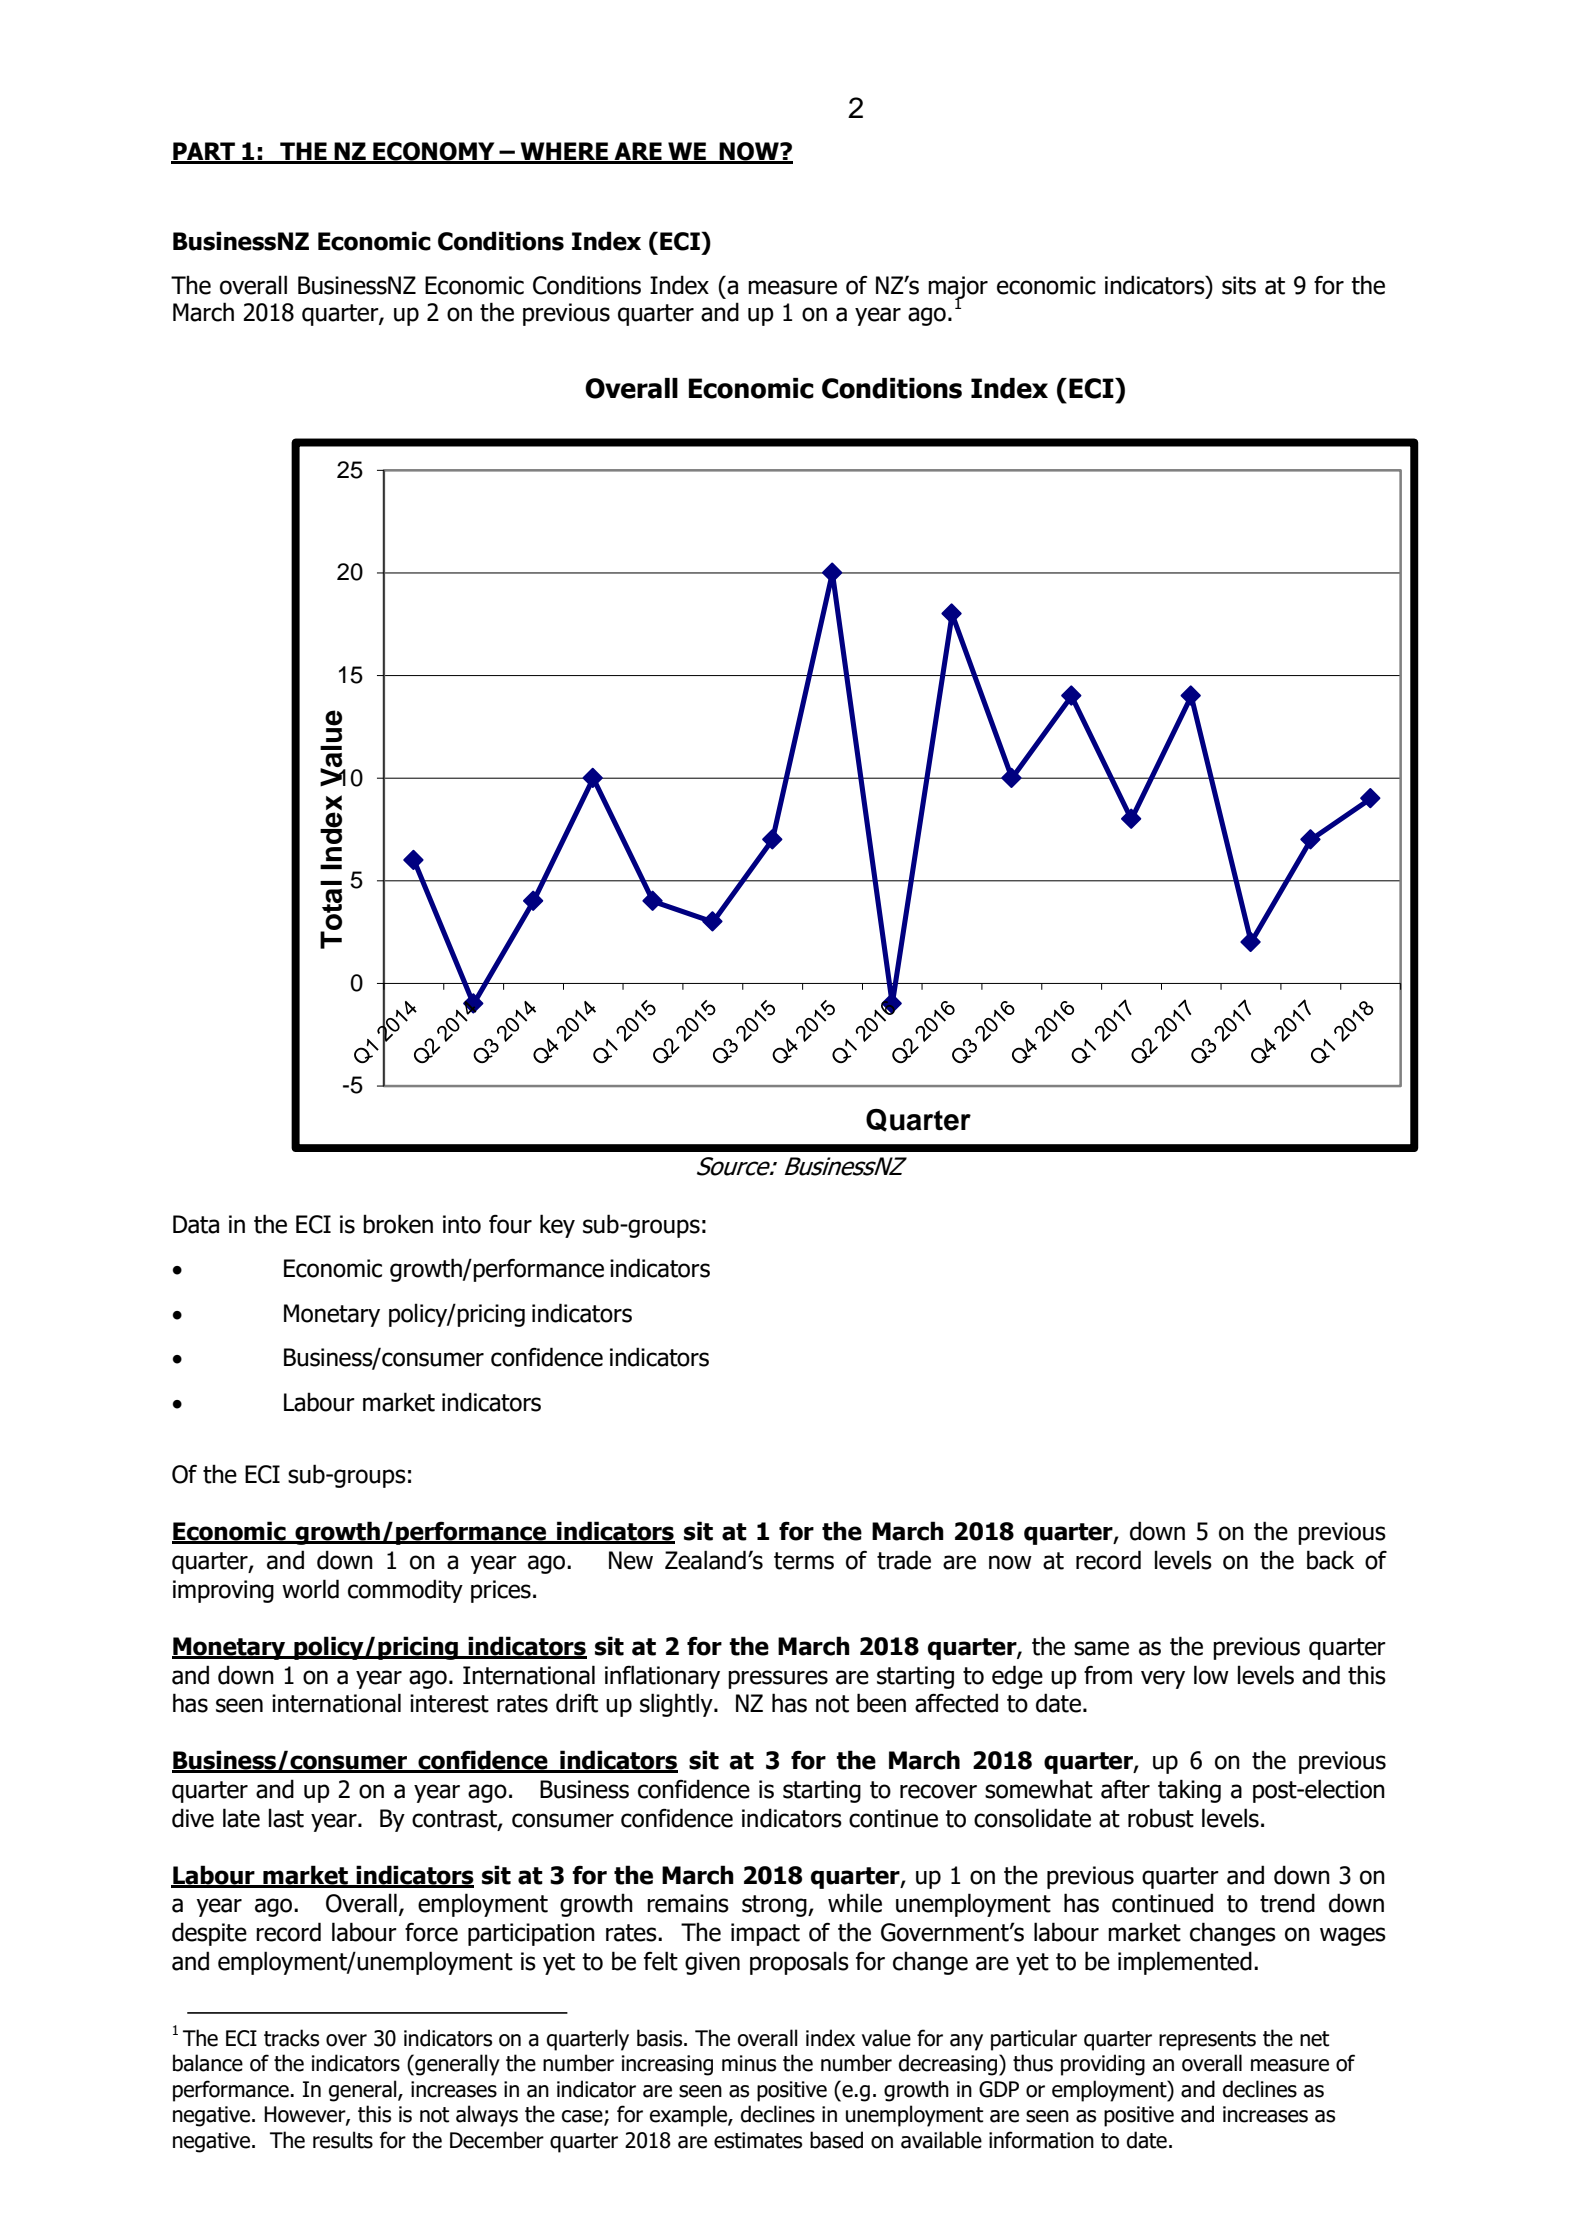 This document has height=2225, width=1572. What do you see at coordinates (1101, 1648) in the document?
I see `same` at bounding box center [1101, 1648].
